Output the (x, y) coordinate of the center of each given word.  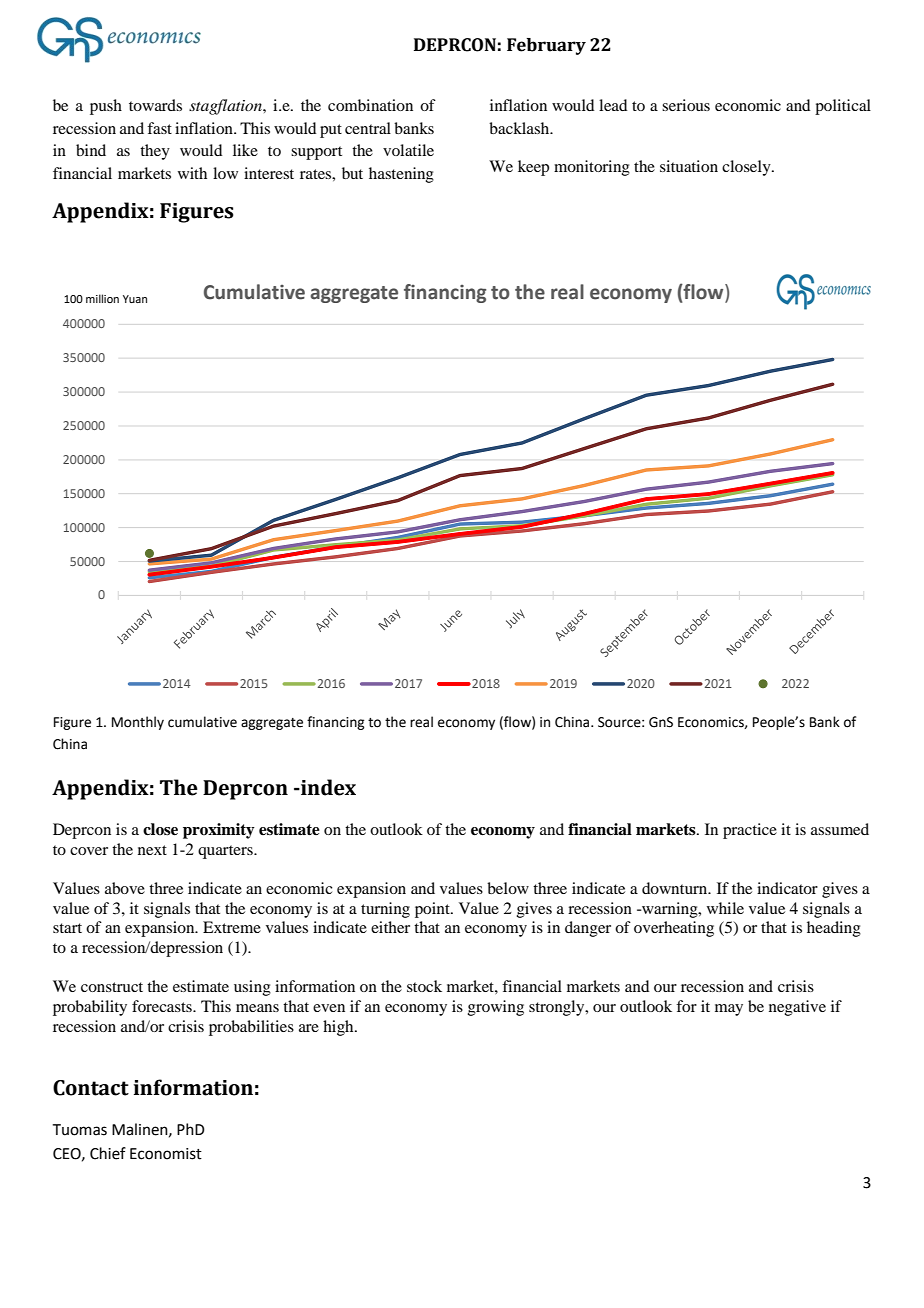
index (327, 787)
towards (155, 105)
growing (496, 1008)
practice (750, 831)
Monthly (138, 723)
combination (370, 105)
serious (686, 105)
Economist (166, 1154)
